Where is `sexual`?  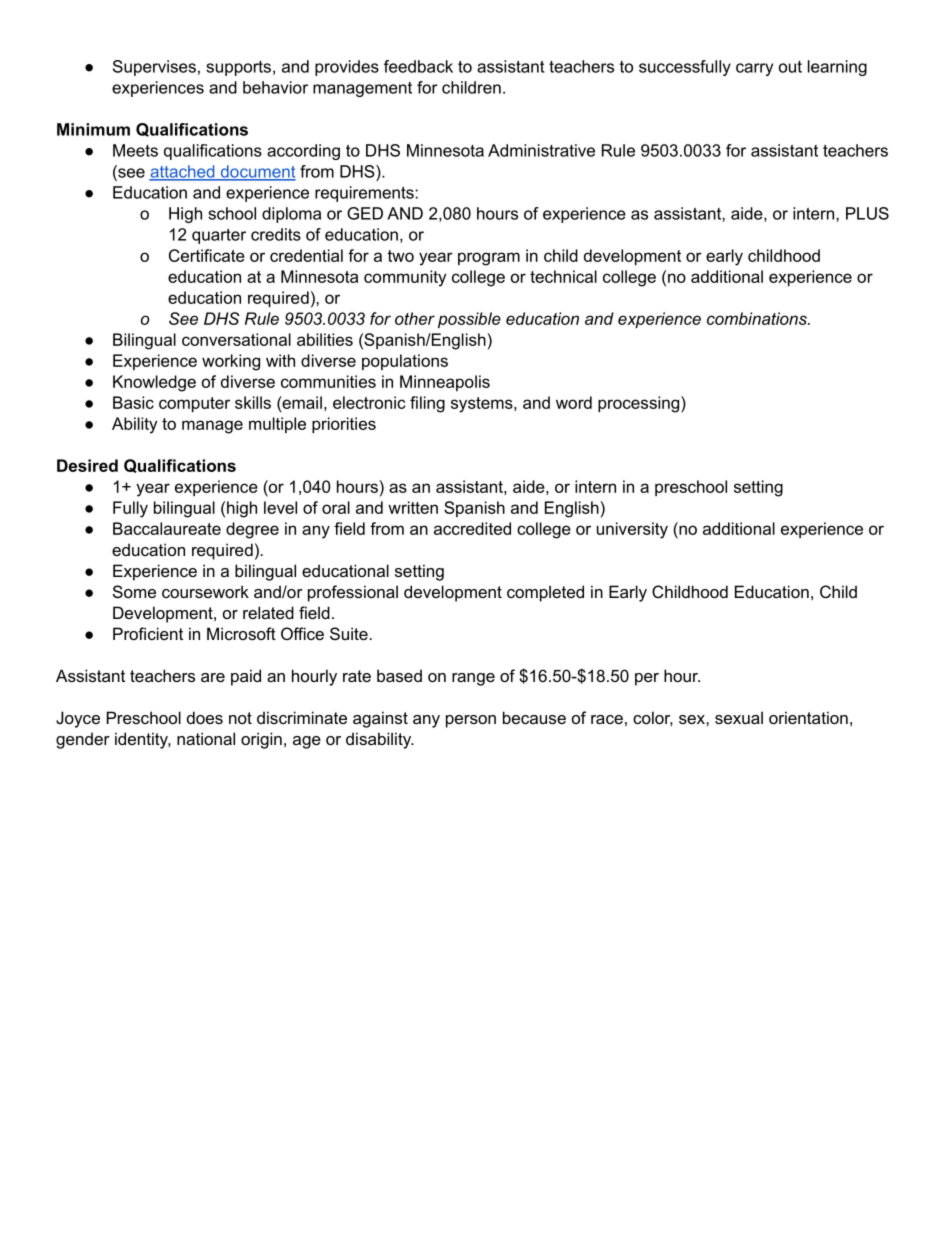 sexual is located at coordinates (739, 717).
